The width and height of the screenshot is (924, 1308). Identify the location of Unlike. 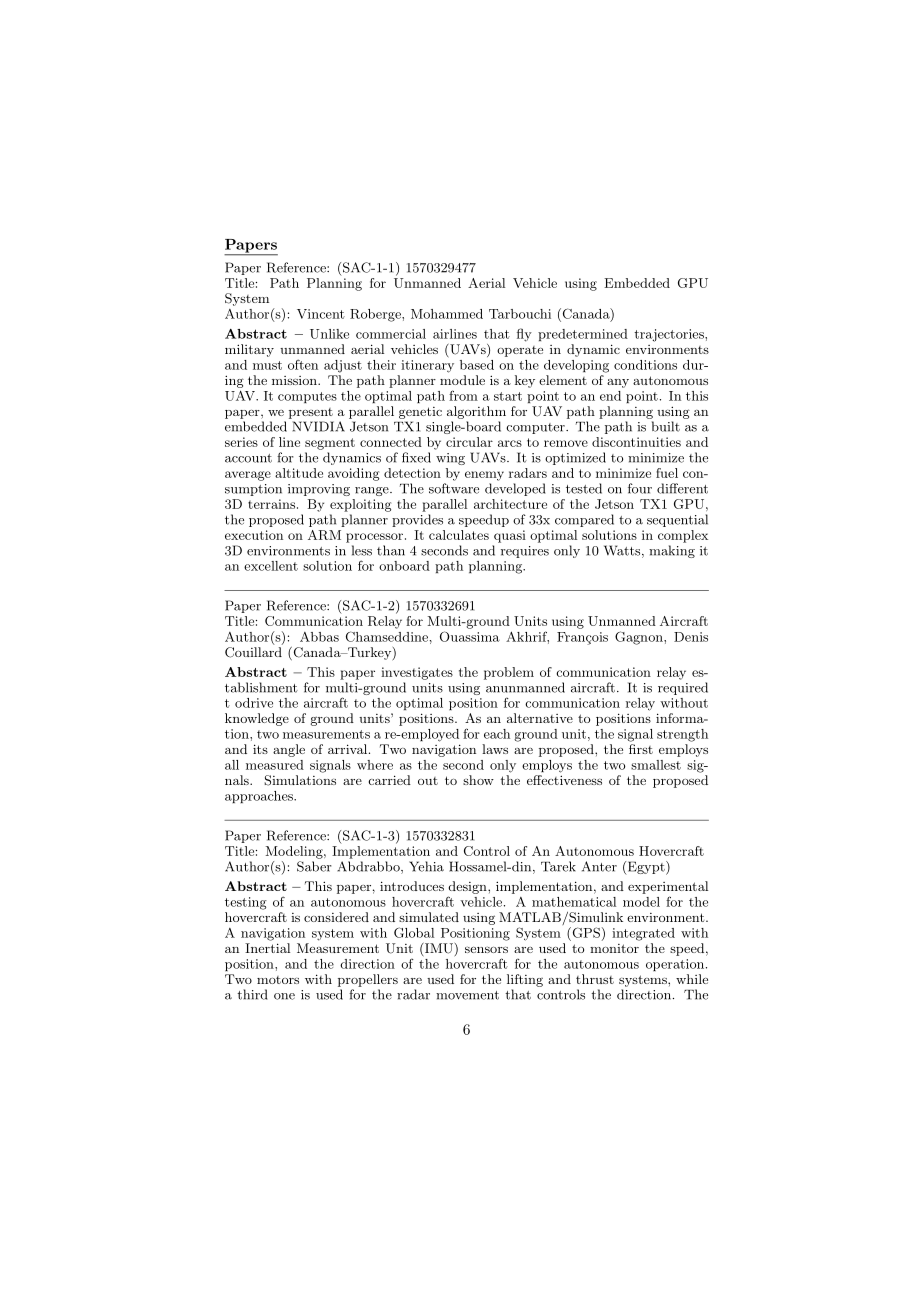
(329, 334).
